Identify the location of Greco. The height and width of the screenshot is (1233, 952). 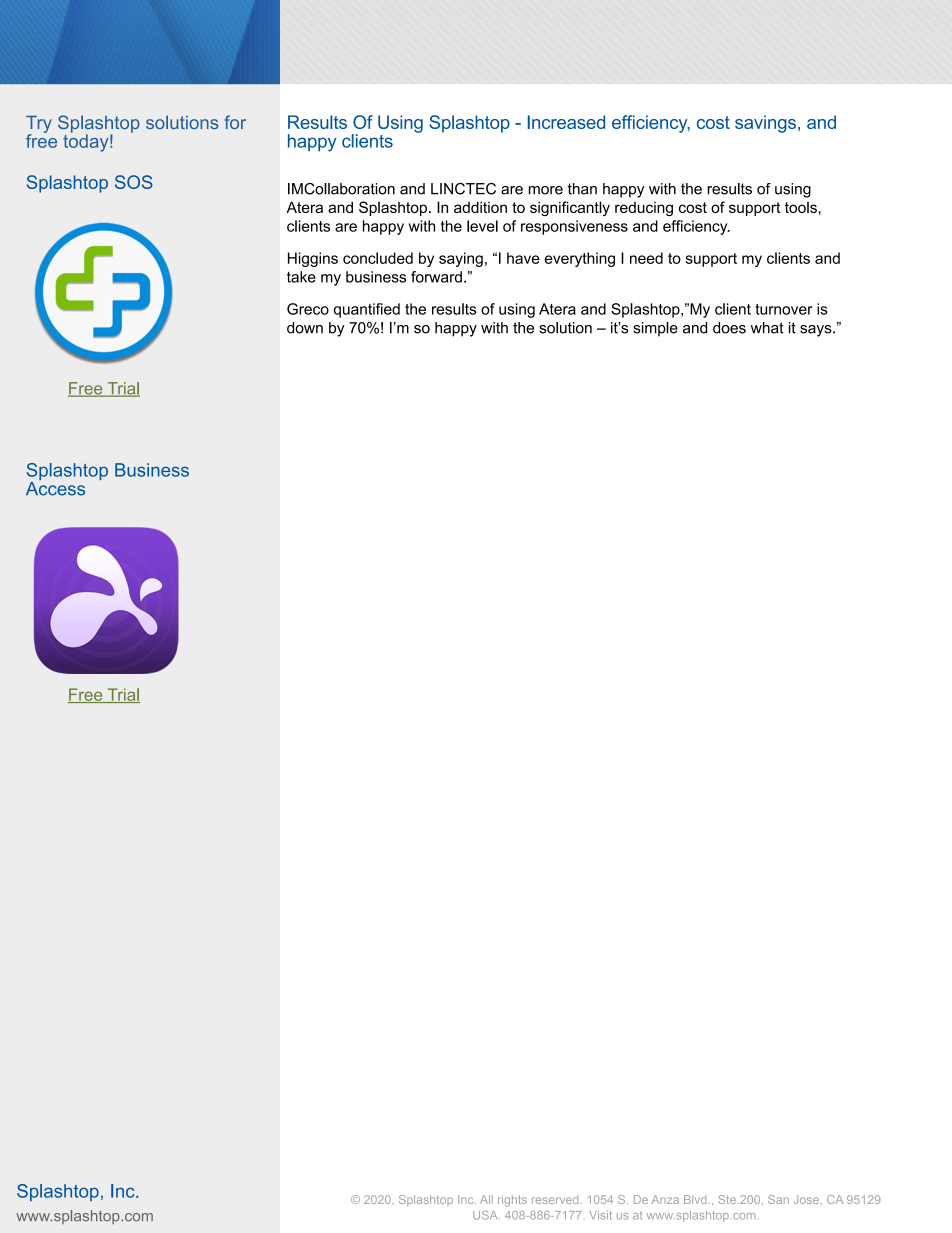
(308, 309).
